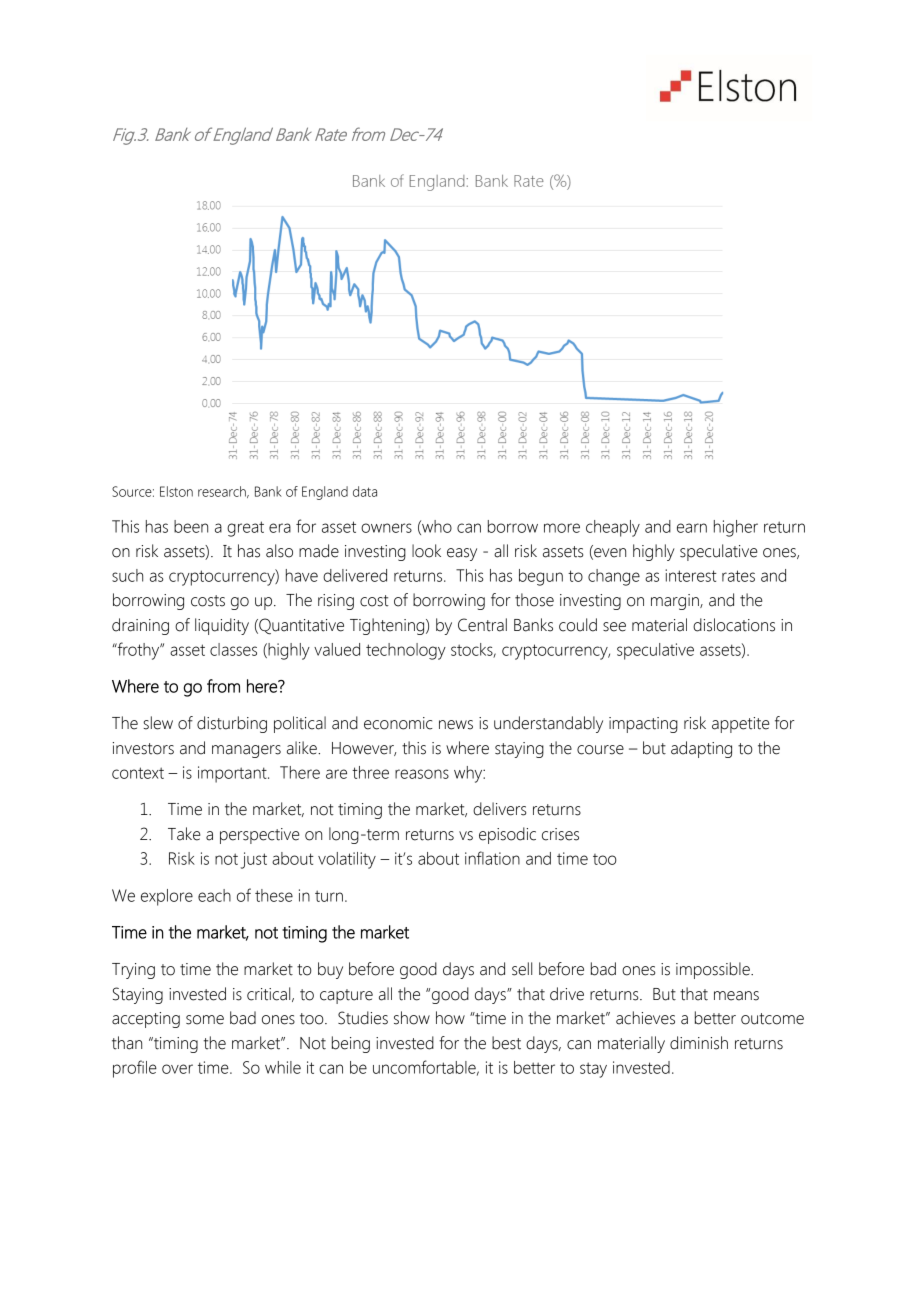 The width and height of the image is (924, 1308). I want to click on over, so click(177, 1069).
